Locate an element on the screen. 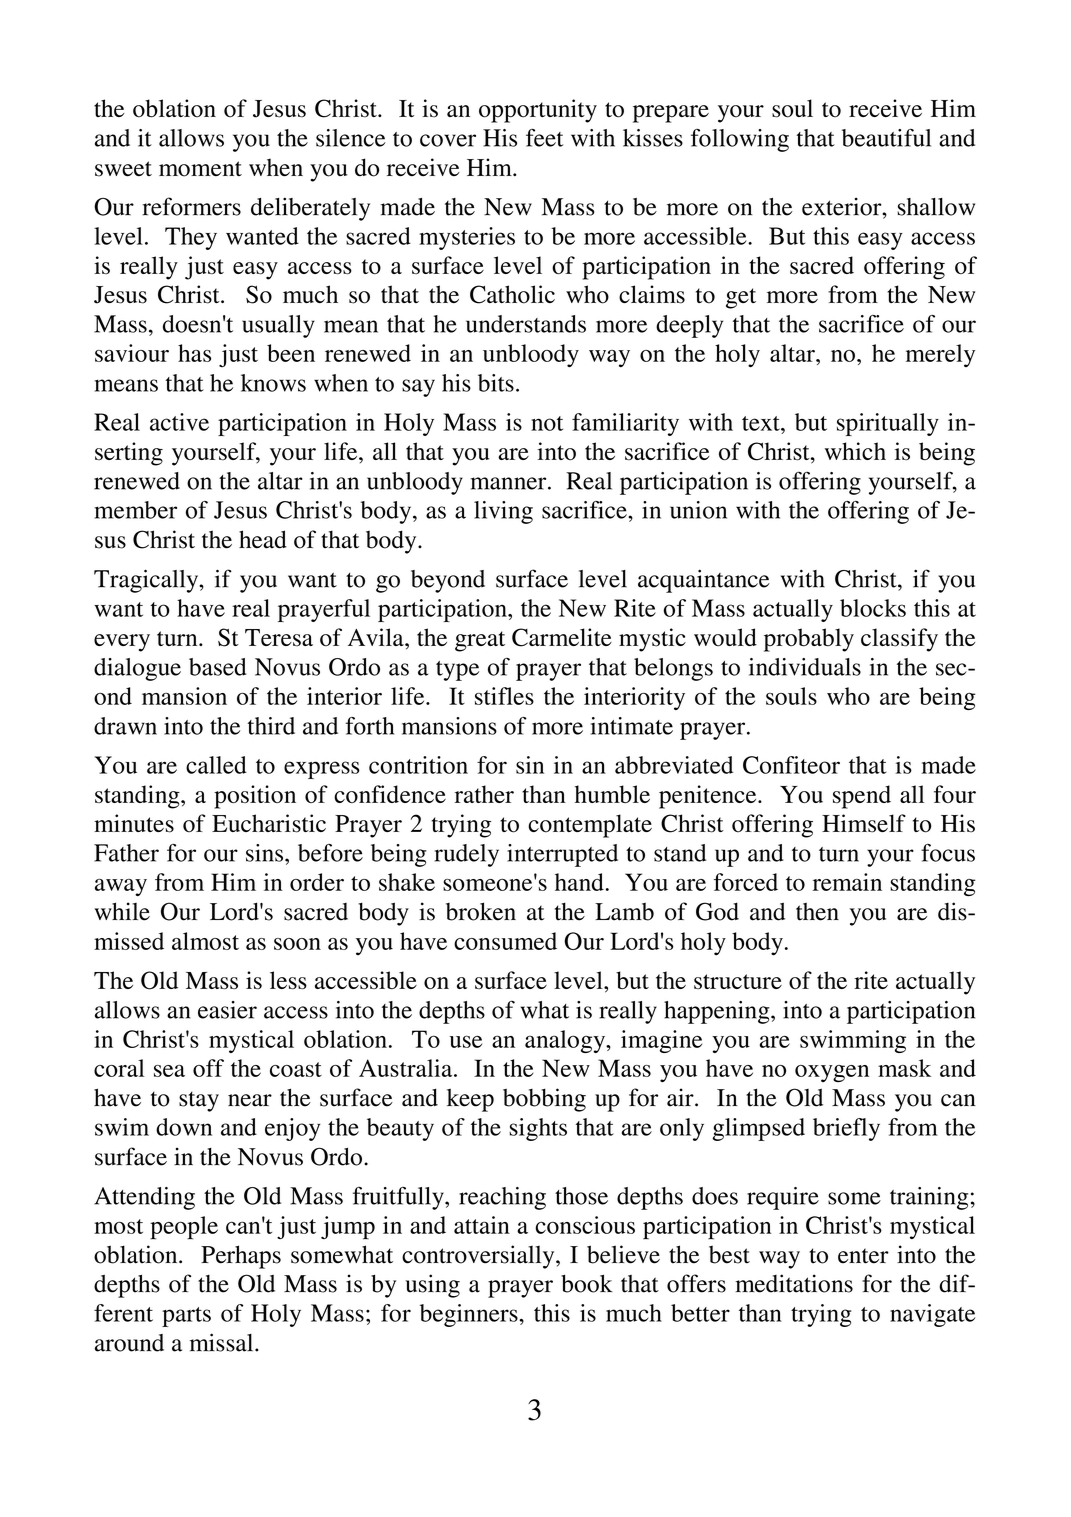 The height and width of the screenshot is (1517, 1071). spend is located at coordinates (862, 797).
